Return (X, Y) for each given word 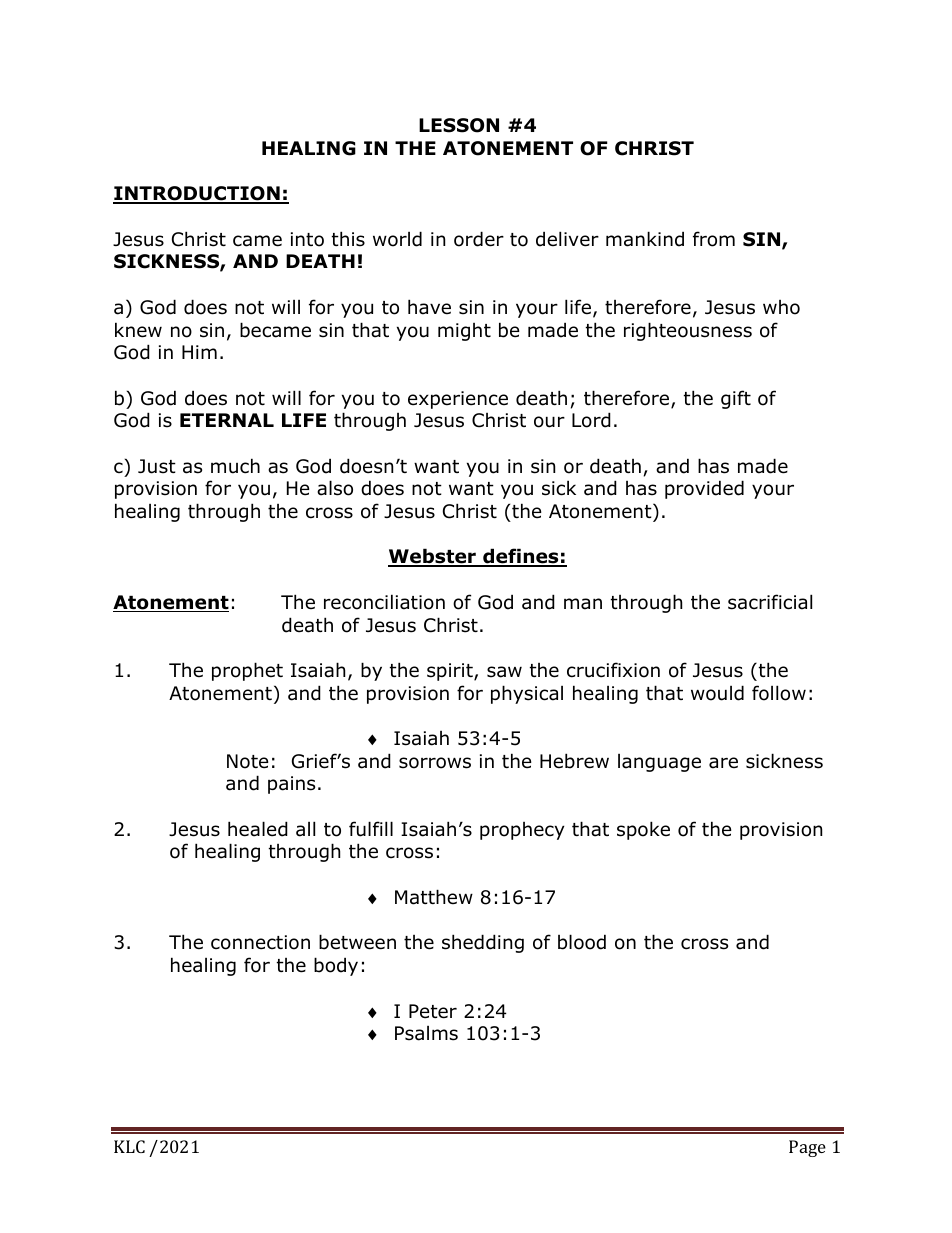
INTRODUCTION (197, 194)
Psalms (426, 1033)
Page (807, 1148)
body (336, 966)
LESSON (459, 125)
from (714, 239)
